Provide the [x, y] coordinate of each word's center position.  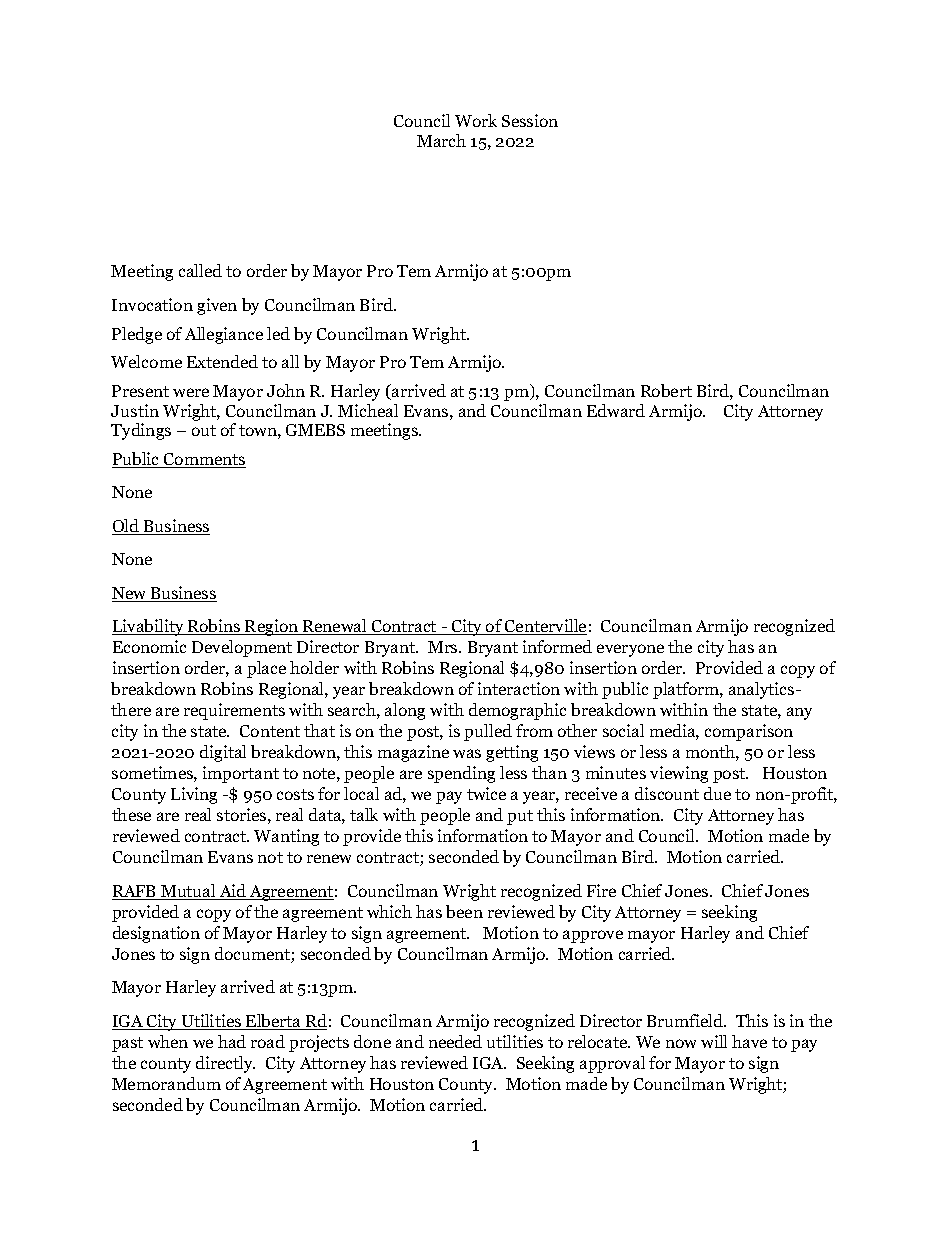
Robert [666, 390]
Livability [149, 627]
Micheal [368, 410]
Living [194, 795]
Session [530, 120]
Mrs [444, 647]
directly [225, 1064]
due [717, 793]
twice [486, 793]
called [200, 270]
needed [455, 1041]
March [441, 140]
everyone [630, 650]
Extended [222, 361]
